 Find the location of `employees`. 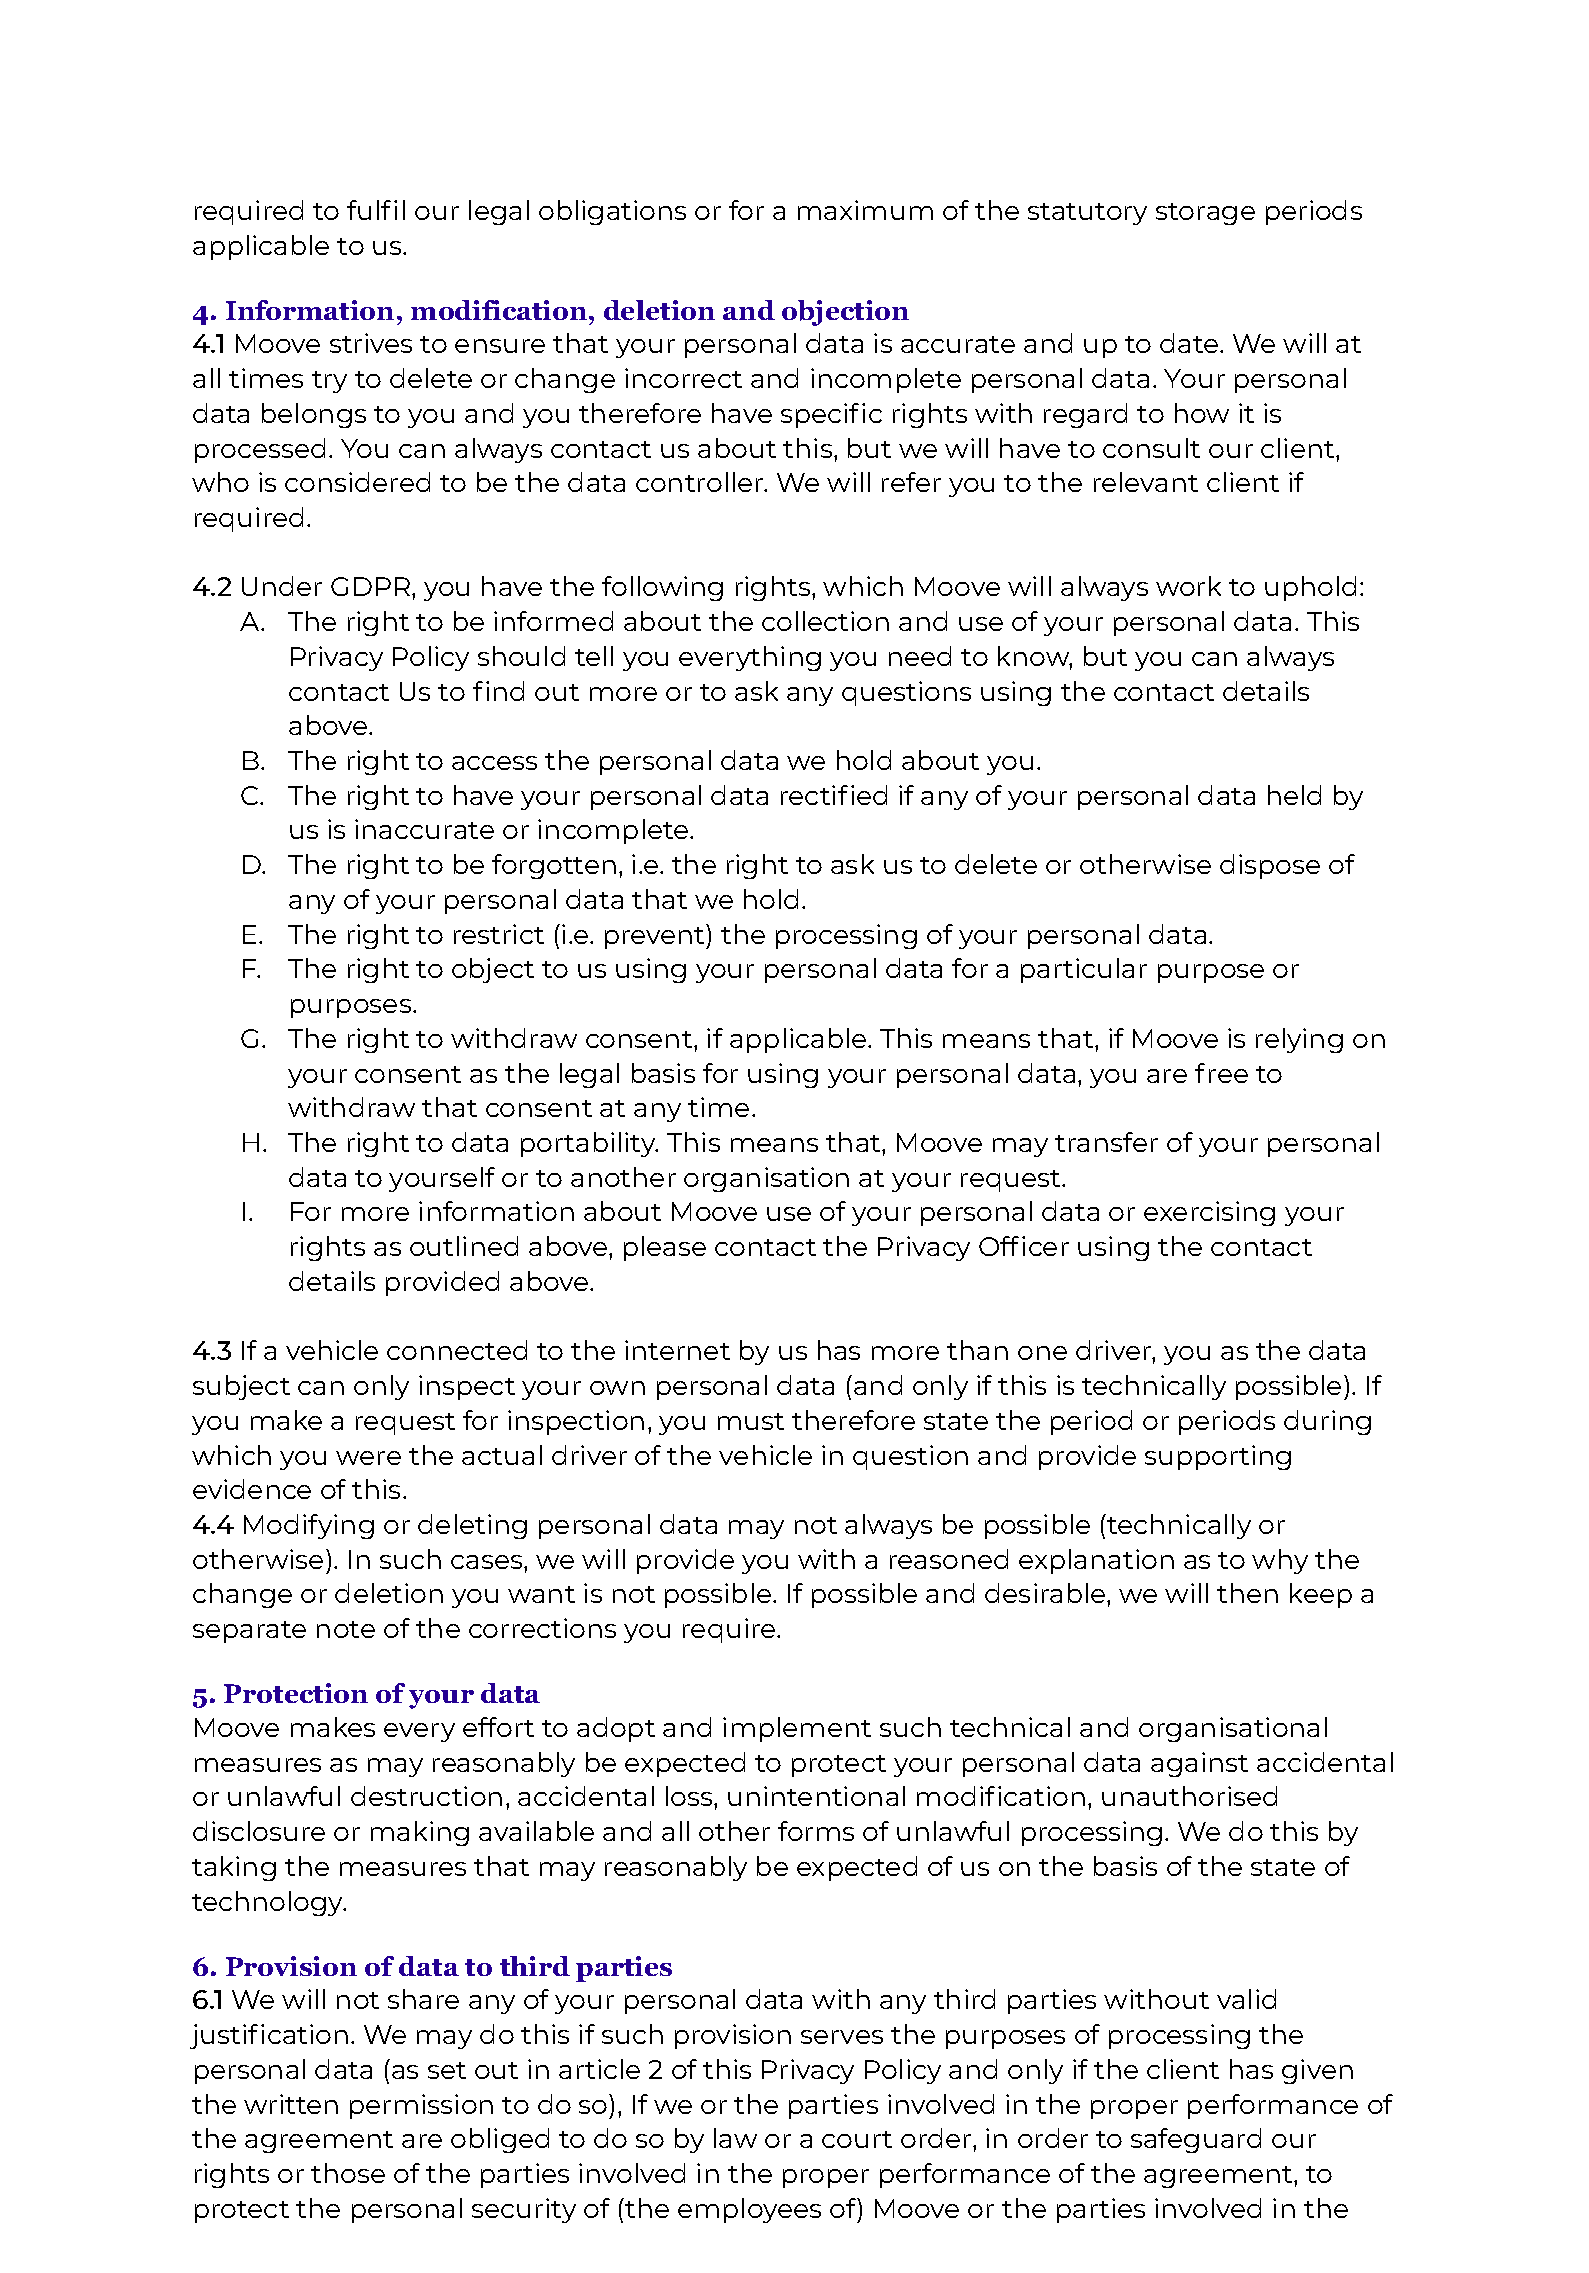

employees is located at coordinates (749, 2210).
